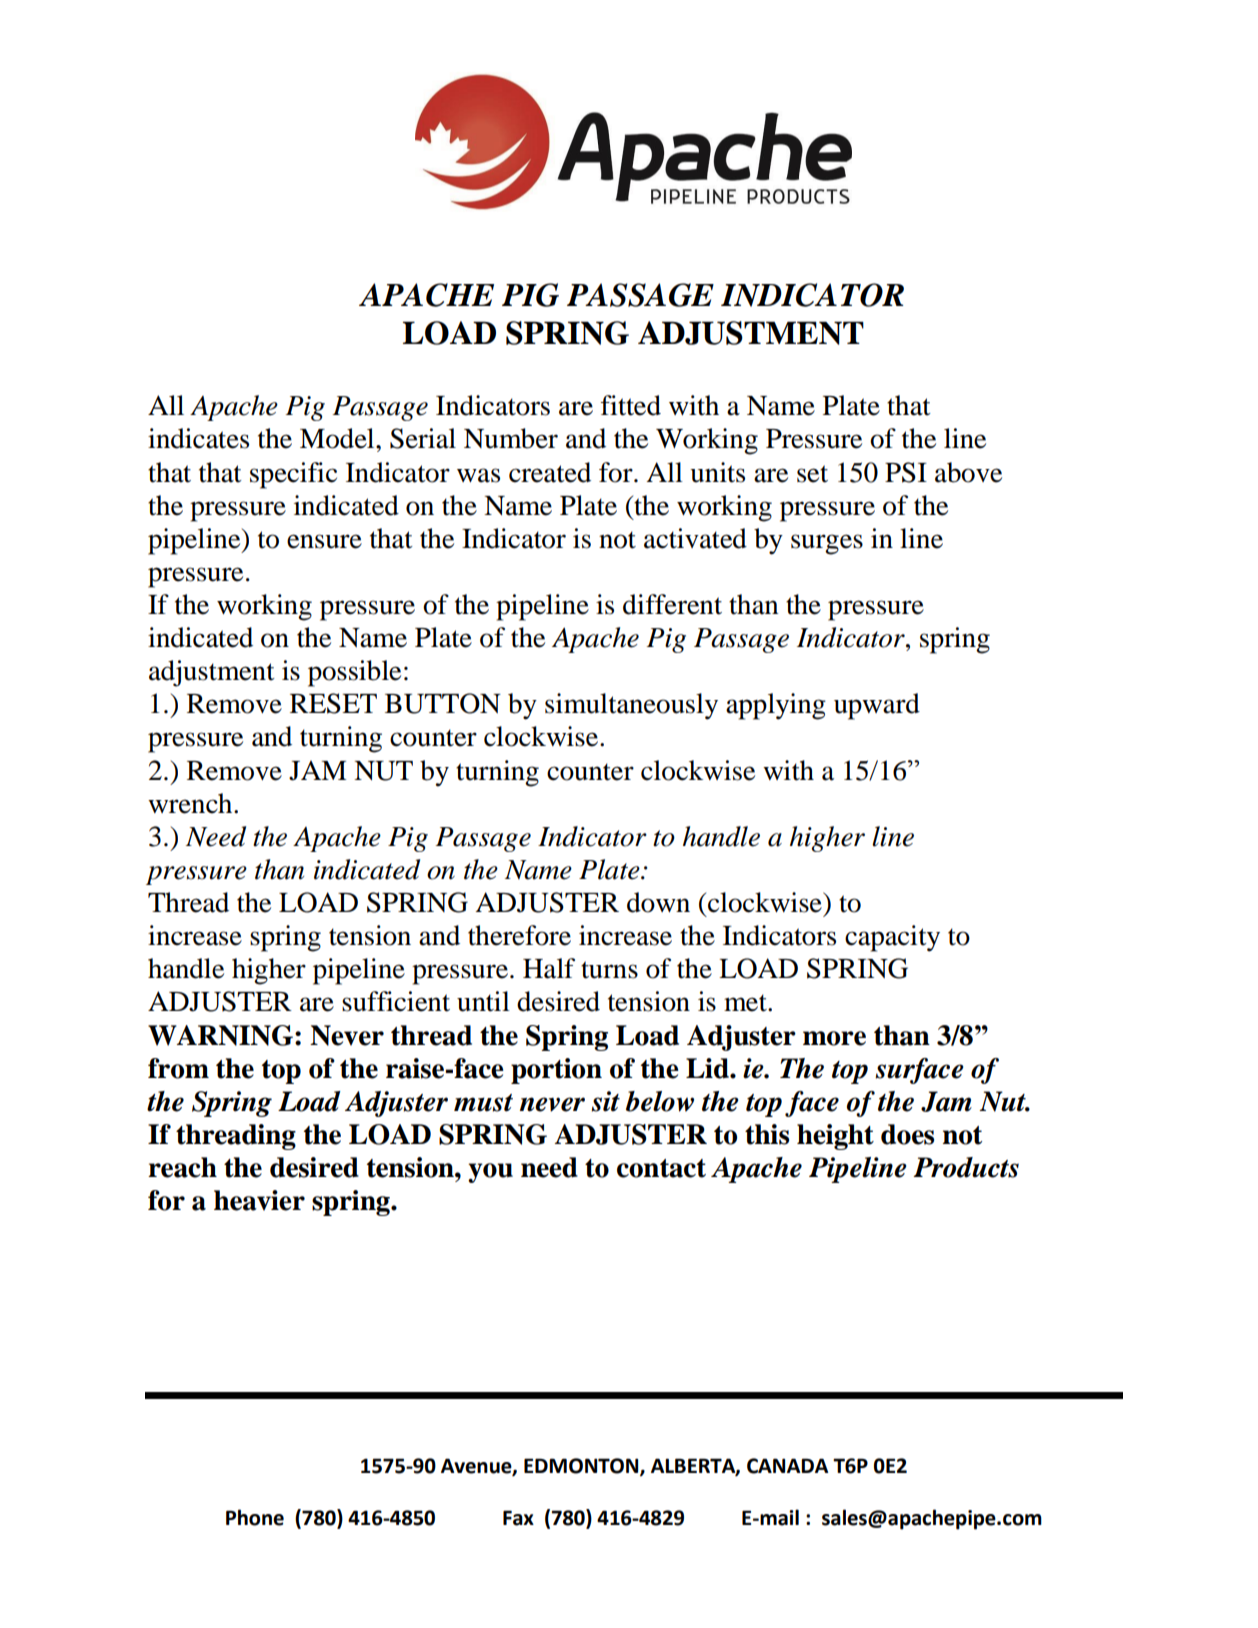  I want to click on RESET, so click(333, 703).
